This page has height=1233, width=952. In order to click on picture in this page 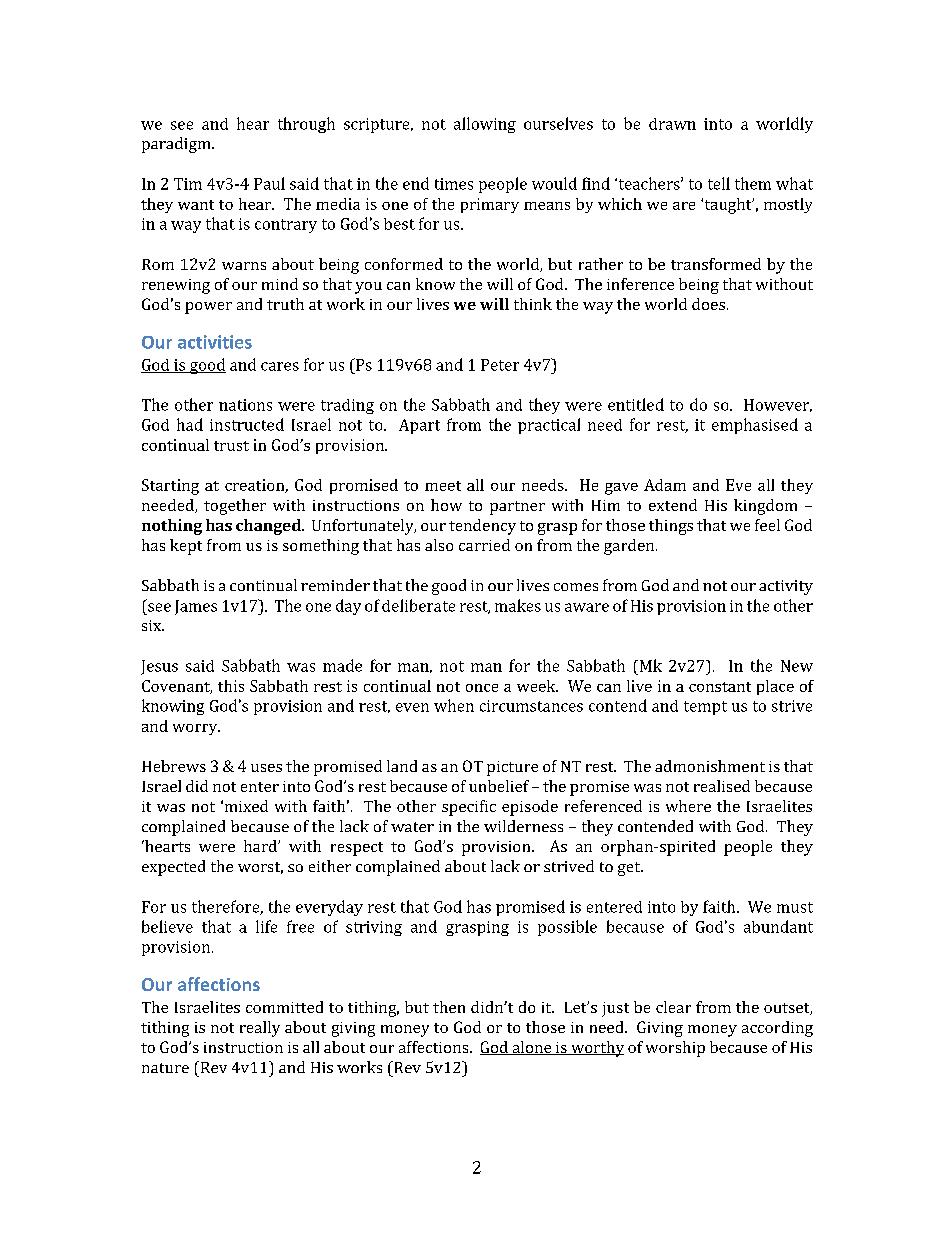, I will do `click(512, 768)`.
